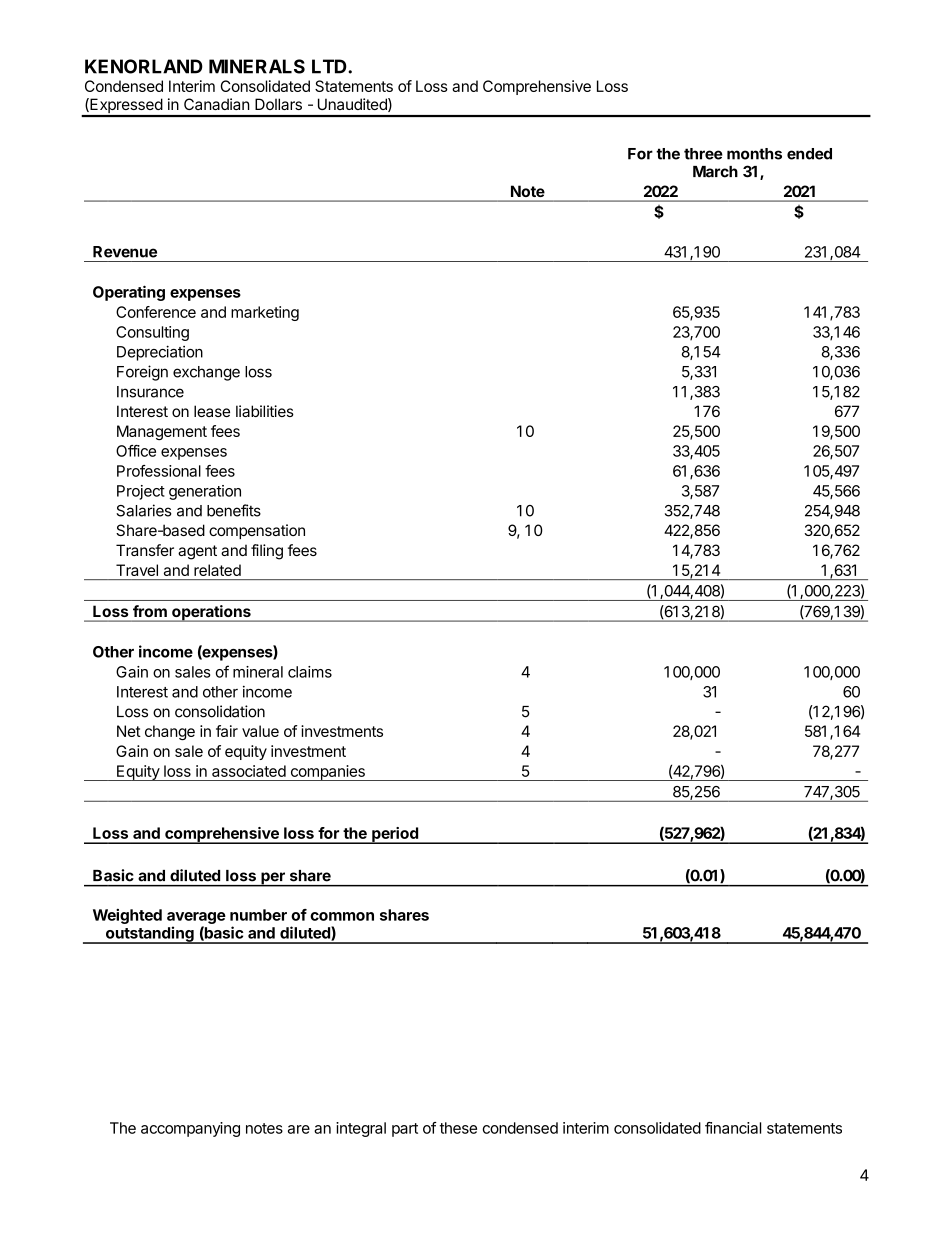 Image resolution: width=952 pixels, height=1233 pixels. Describe the element at coordinates (217, 104) in the image. I see `Canadian` at that location.
